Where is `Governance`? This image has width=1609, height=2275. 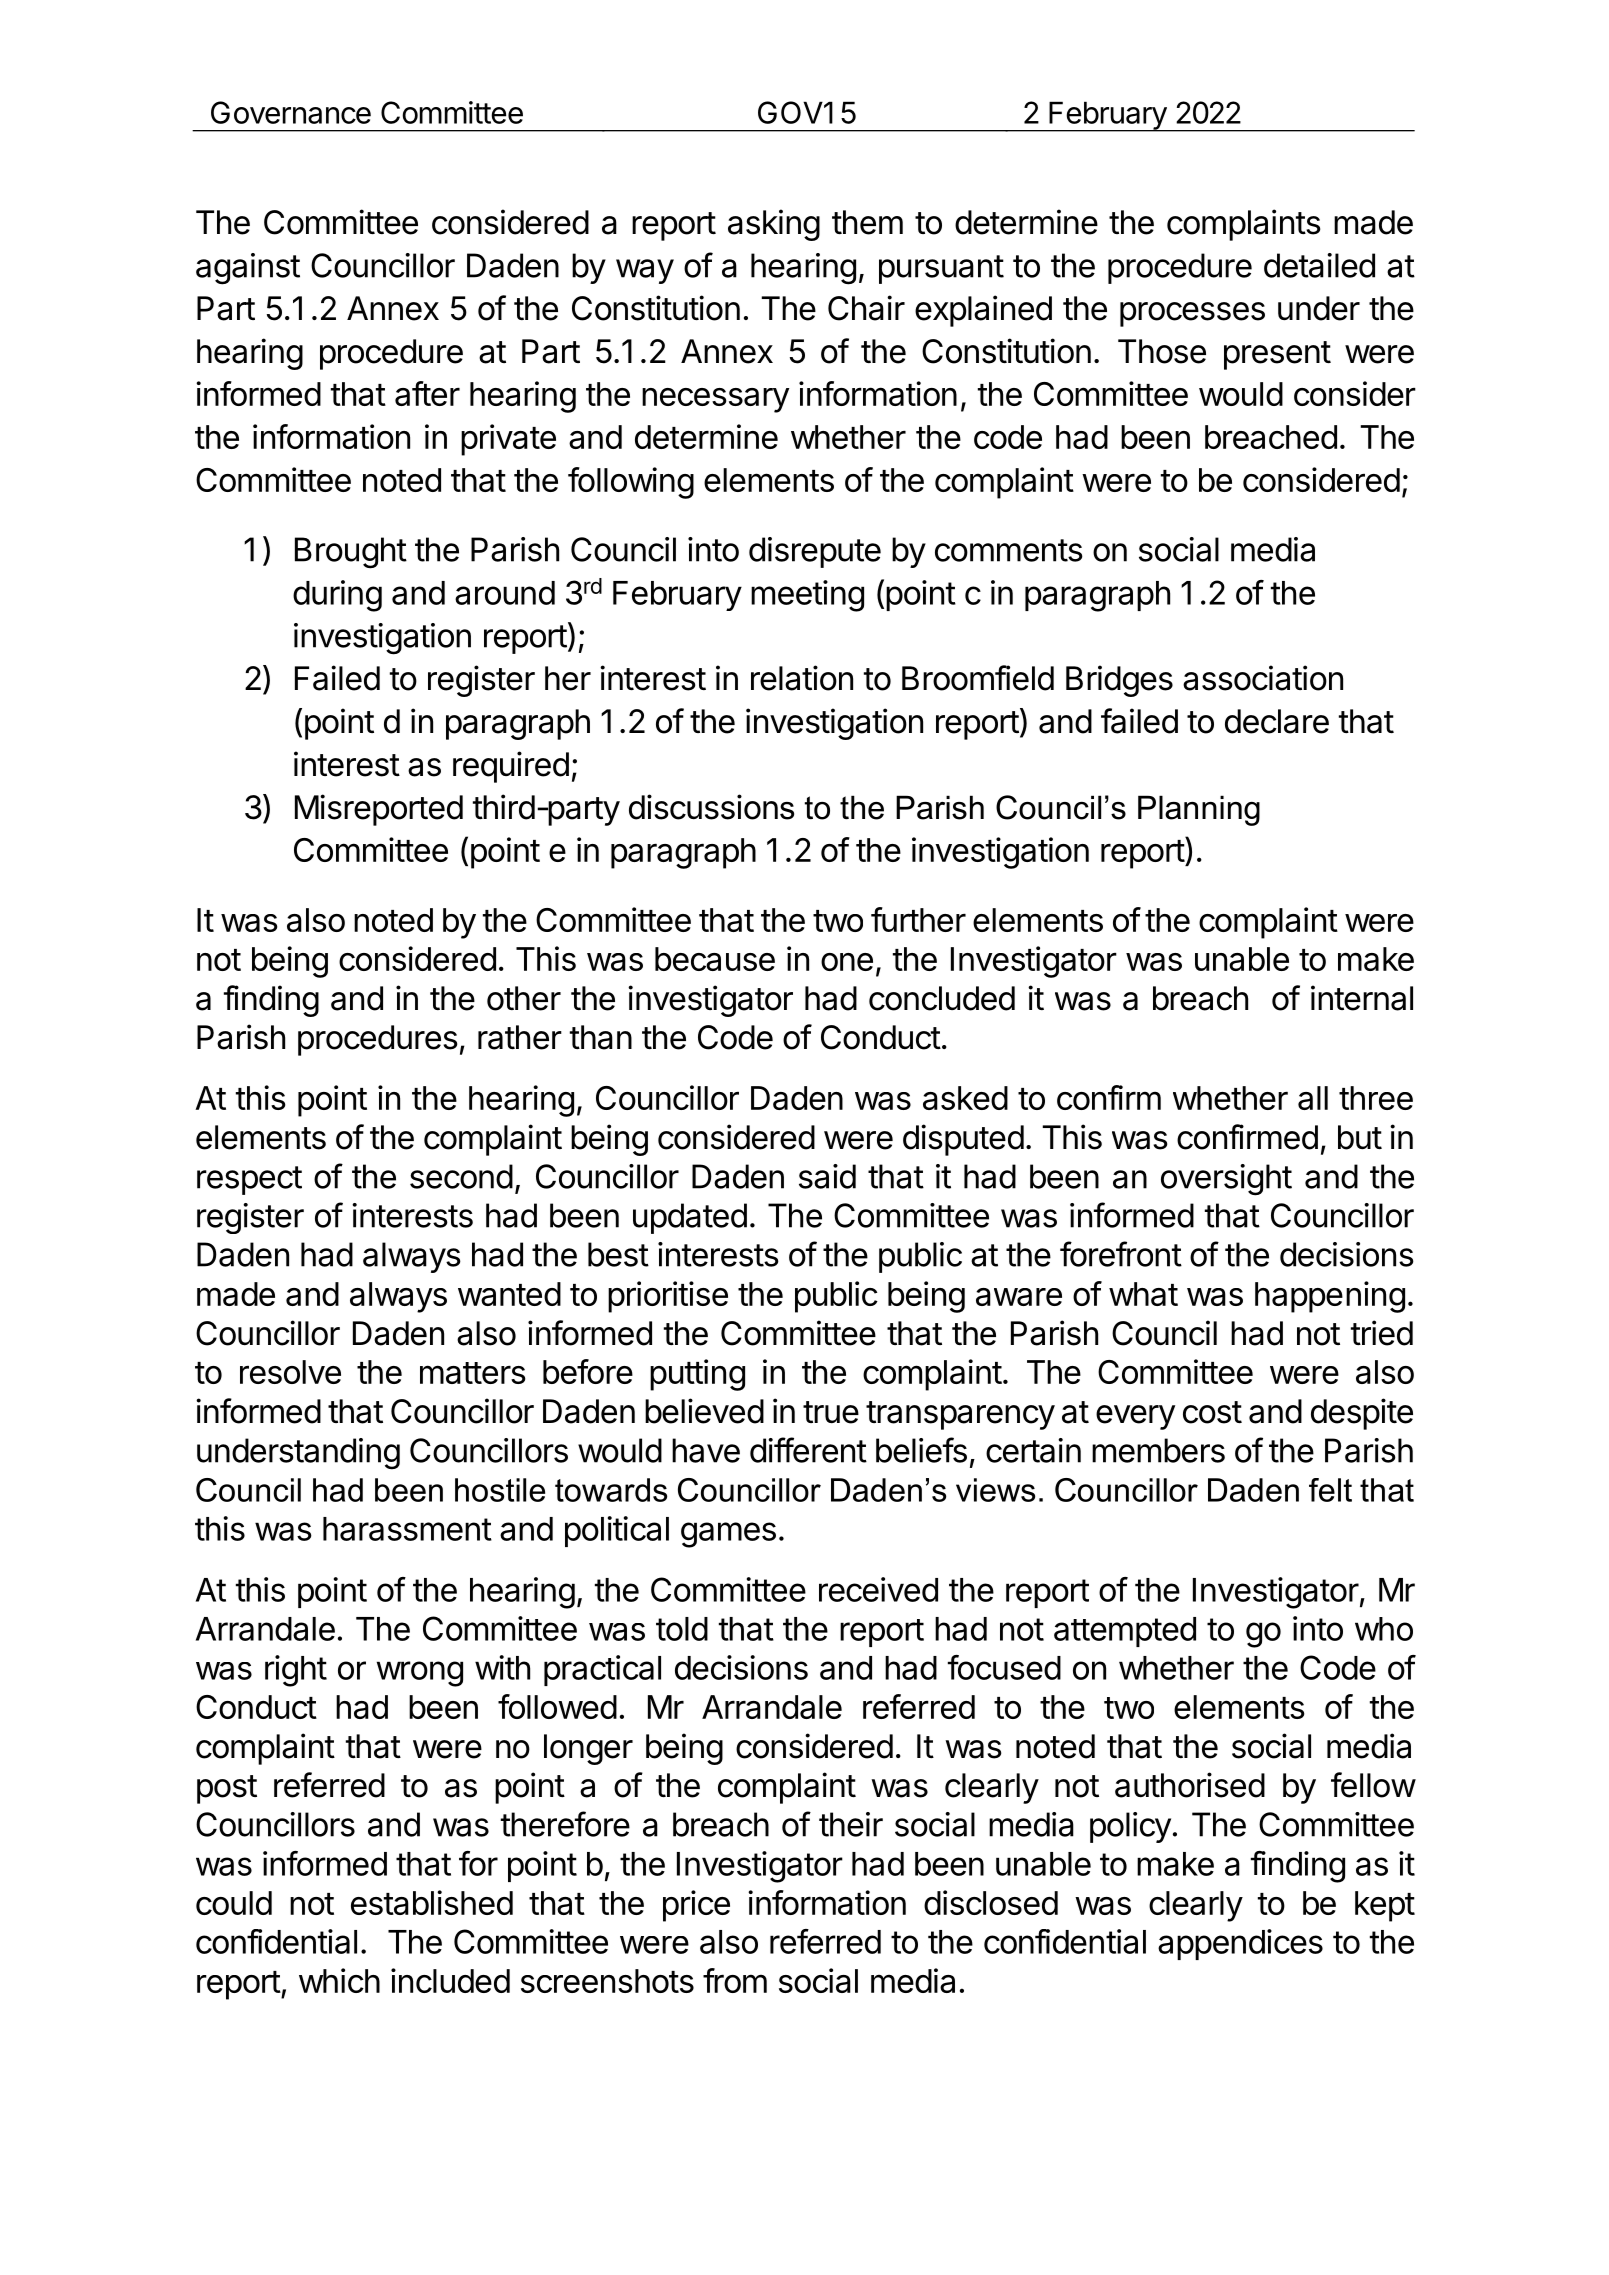 Governance is located at coordinates (291, 112).
